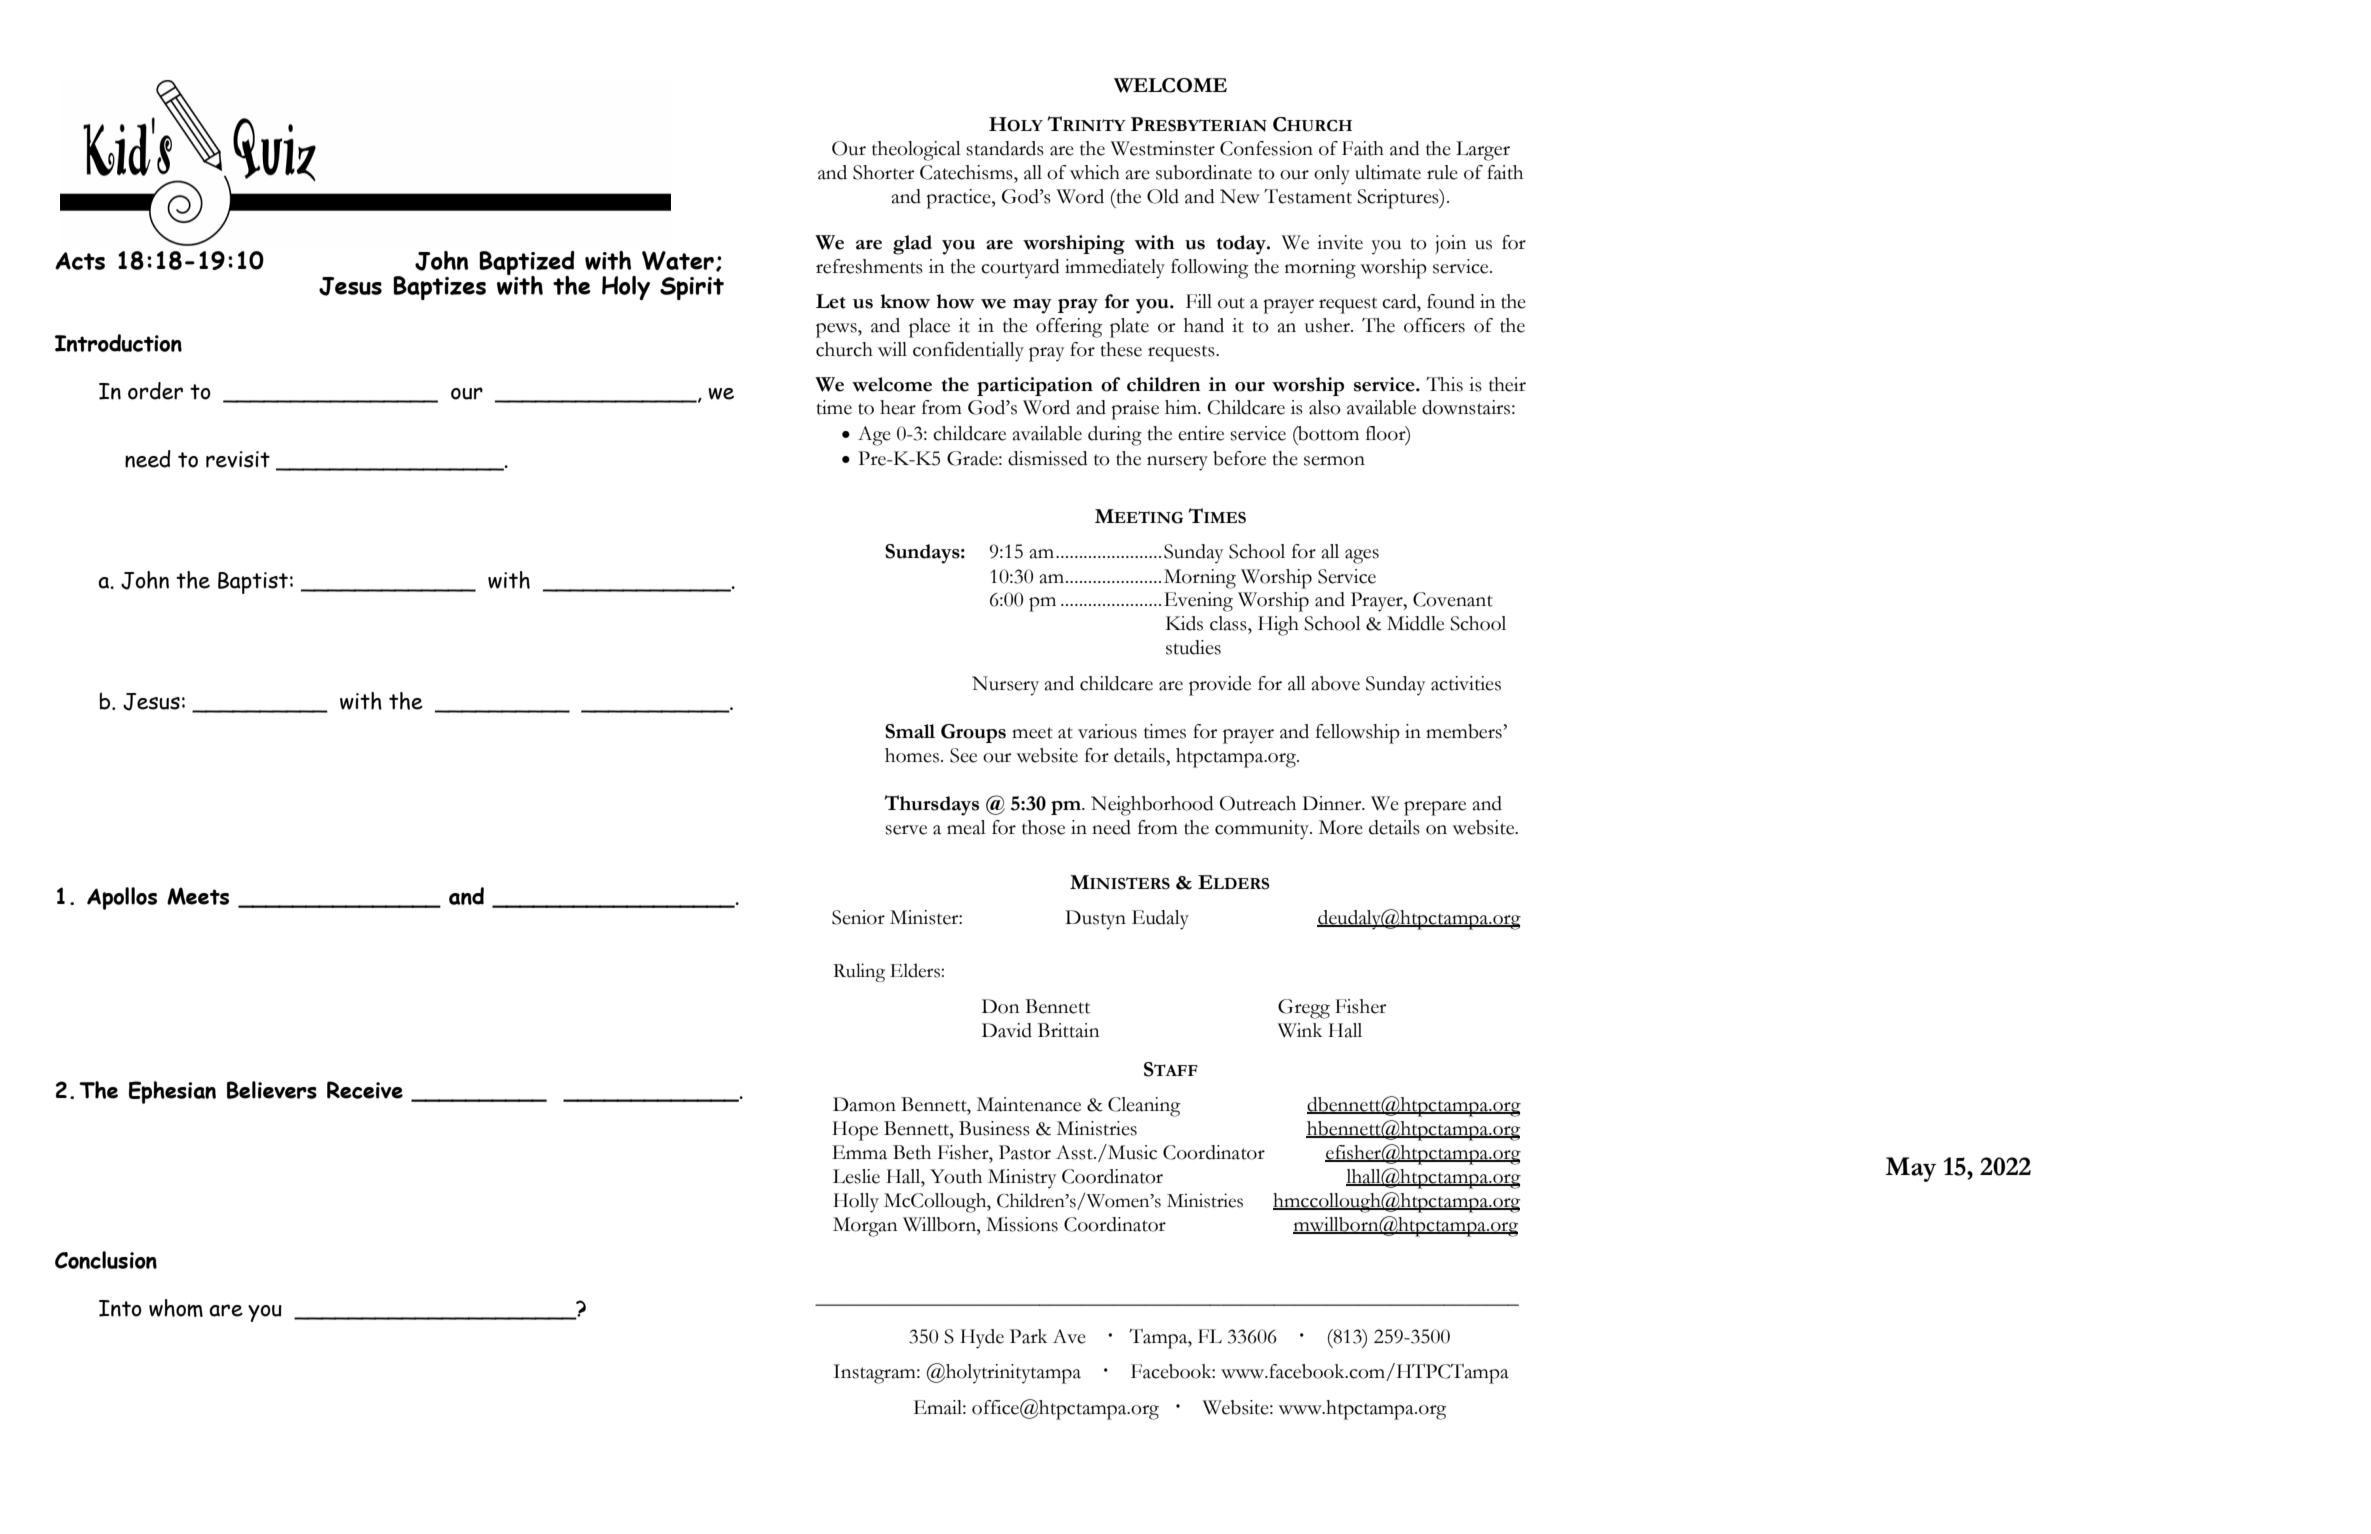 This screenshot has width=2371, height=1534. I want to click on More, so click(1341, 827).
